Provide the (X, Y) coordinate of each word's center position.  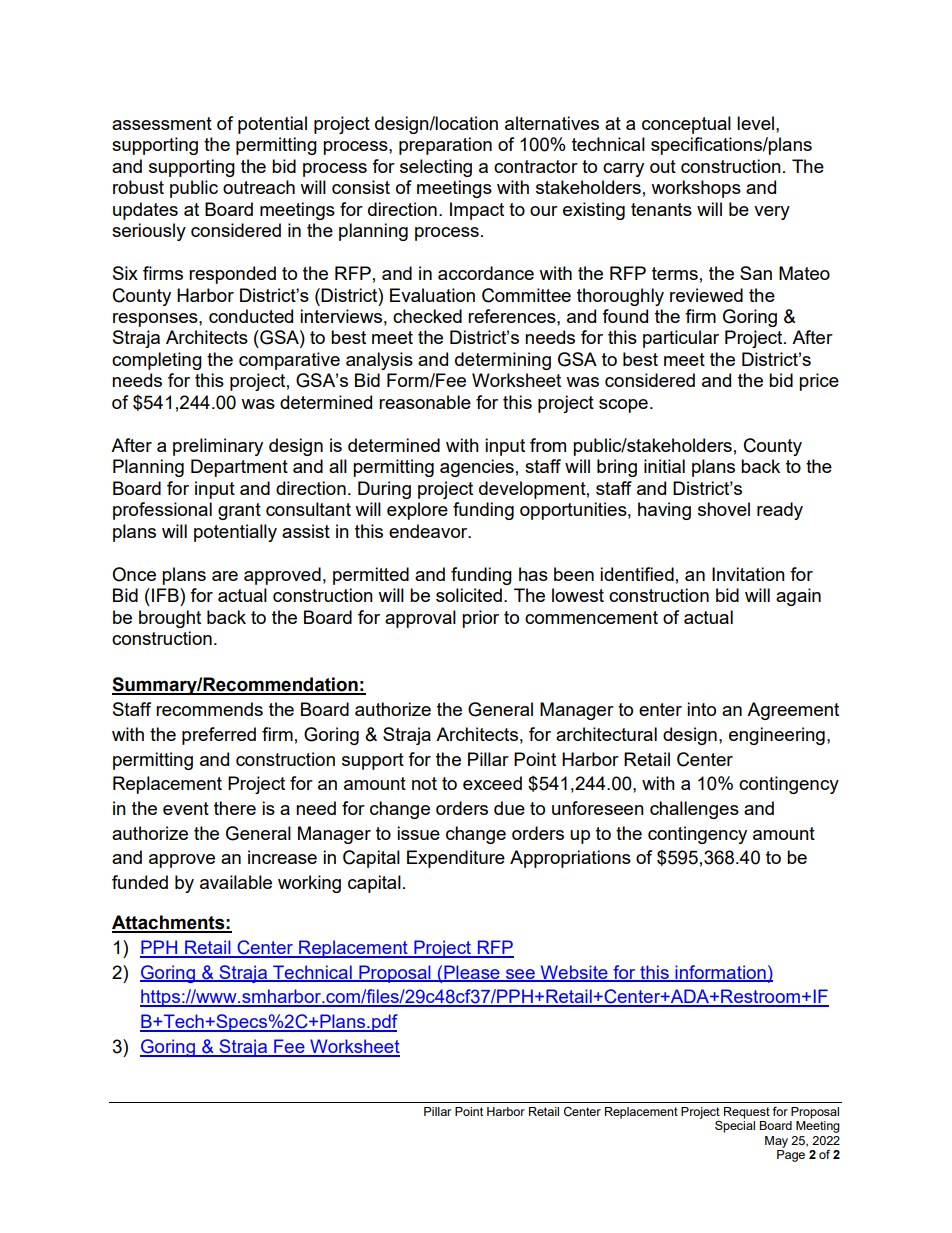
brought (170, 619)
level (755, 123)
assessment (162, 123)
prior (480, 619)
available (236, 882)
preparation (445, 146)
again (798, 597)
